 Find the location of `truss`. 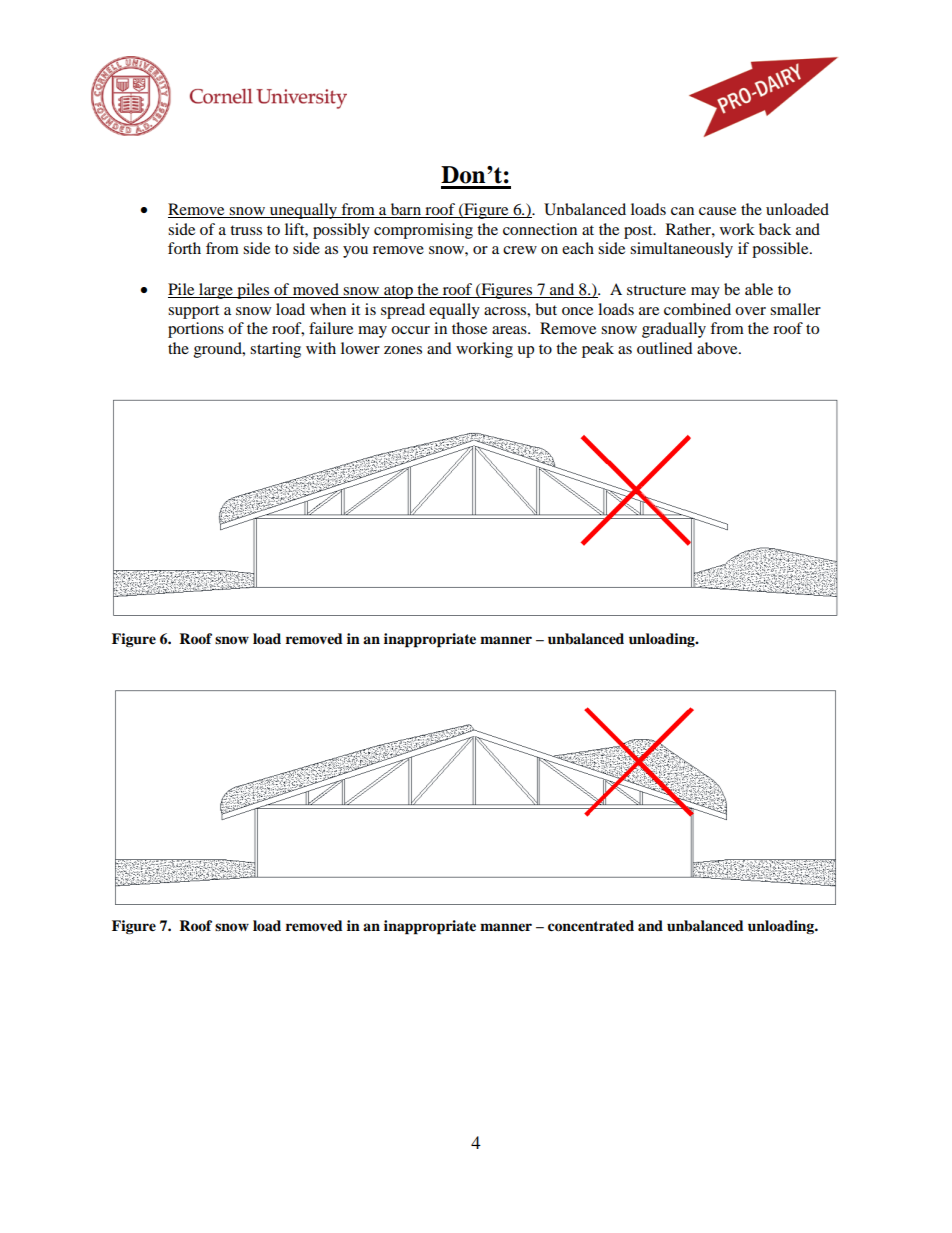

truss is located at coordinates (246, 230).
